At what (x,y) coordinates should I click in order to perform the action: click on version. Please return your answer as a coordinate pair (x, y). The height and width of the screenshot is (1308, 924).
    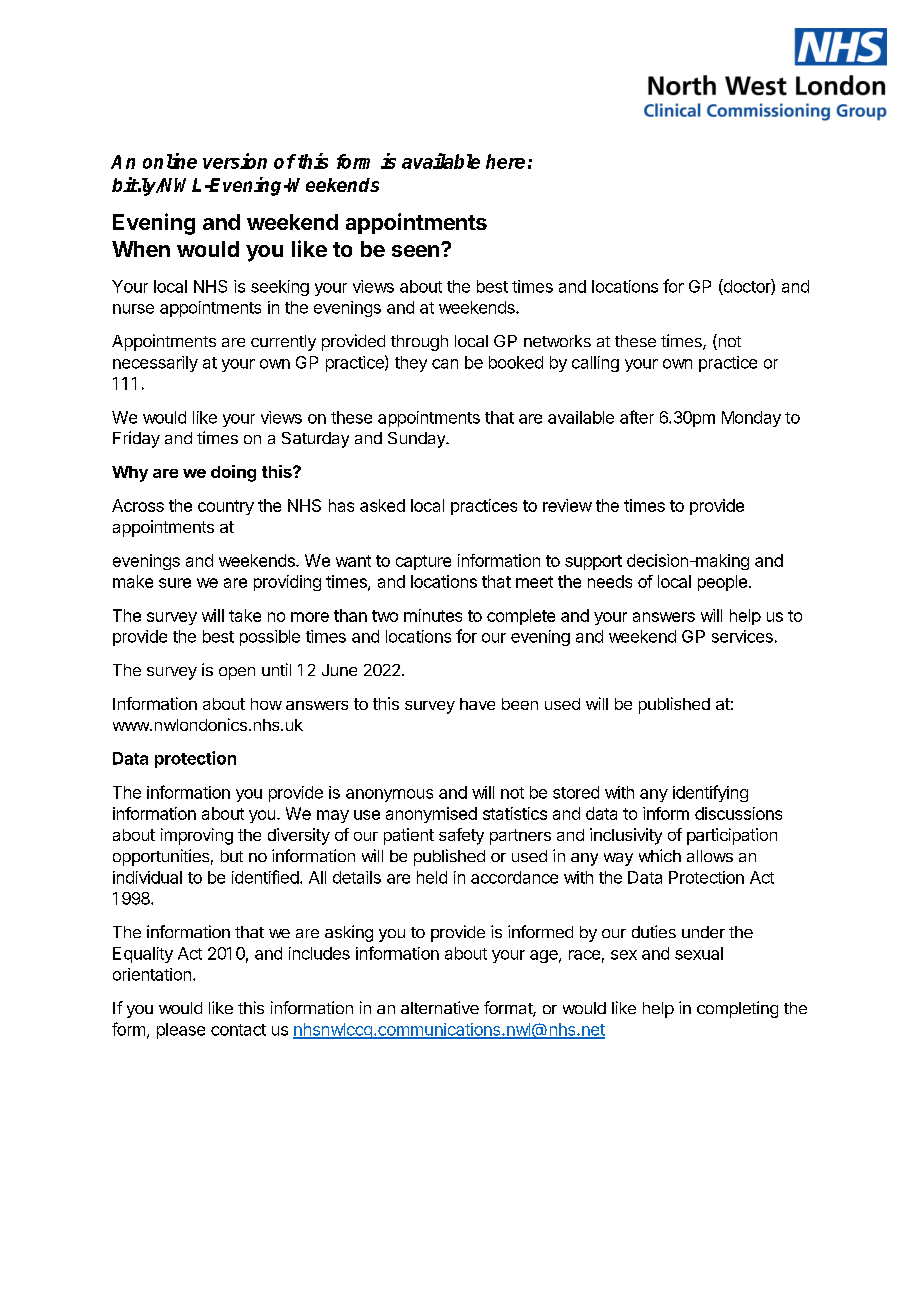
    Looking at the image, I should click on (235, 161).
